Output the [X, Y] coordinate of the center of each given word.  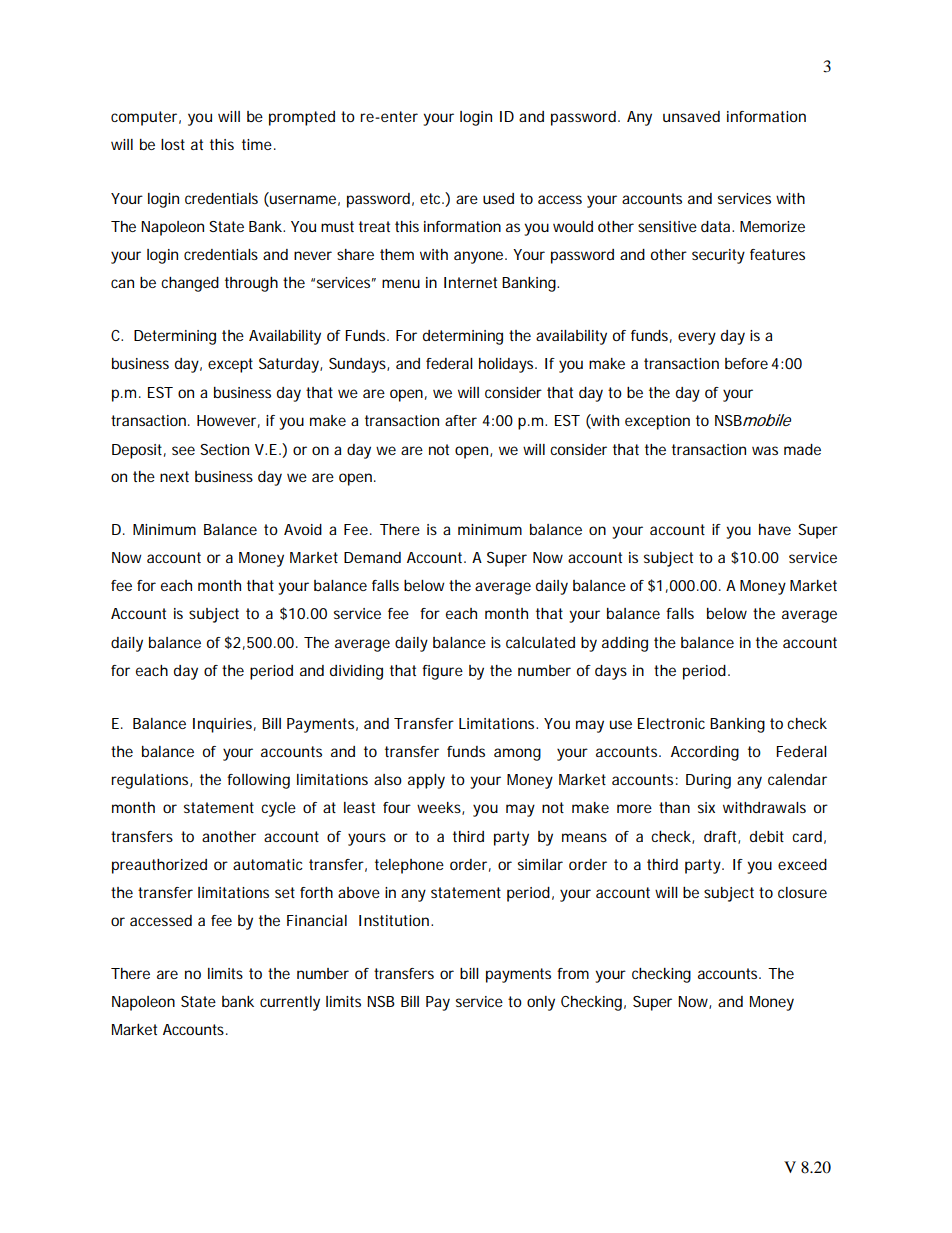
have [775, 529]
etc [431, 198]
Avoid [303, 529]
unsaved [691, 116]
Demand [372, 557]
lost [173, 144]
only [541, 1003]
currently [290, 1003]
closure [802, 892]
